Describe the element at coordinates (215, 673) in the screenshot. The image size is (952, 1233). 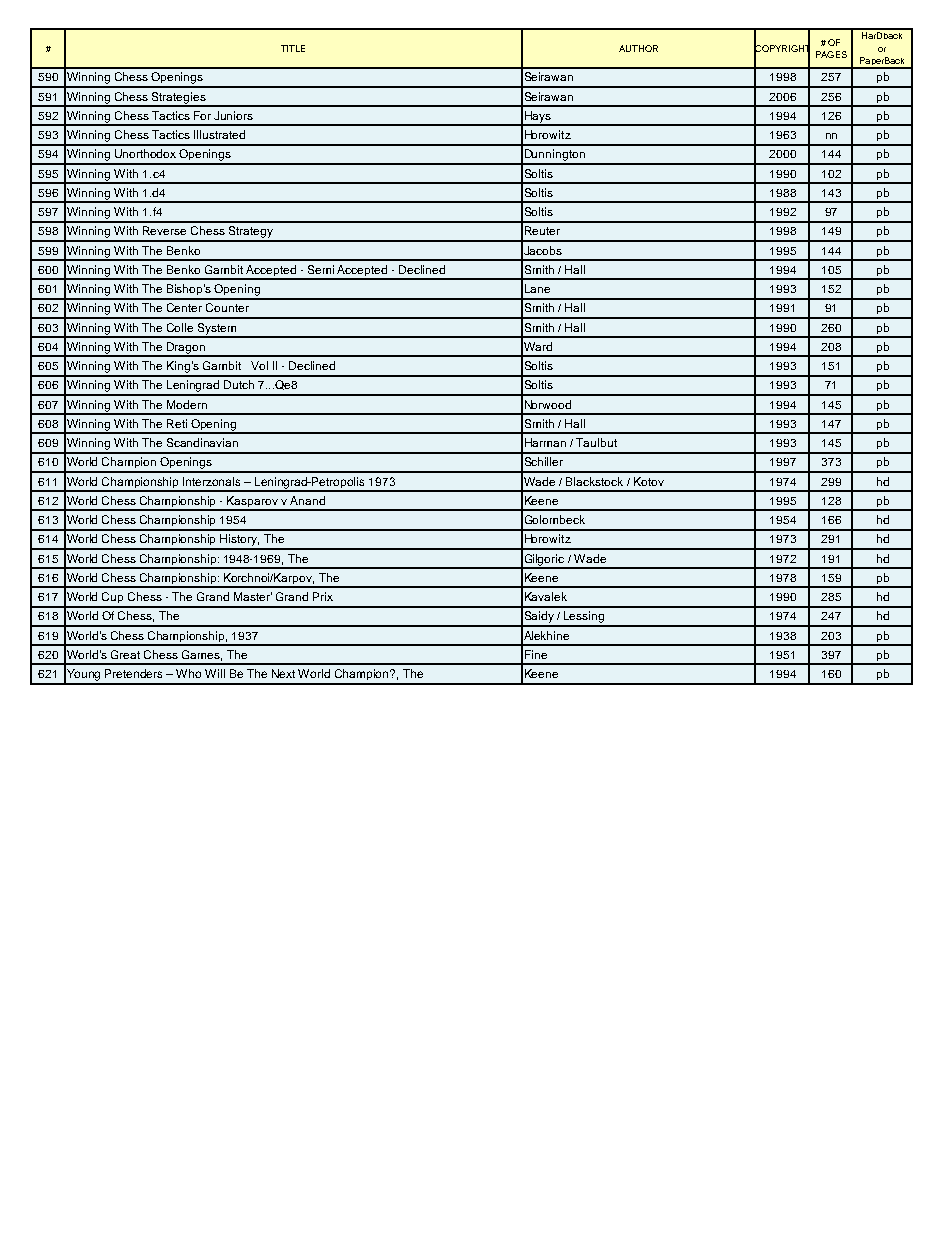
I see `Will` at that location.
